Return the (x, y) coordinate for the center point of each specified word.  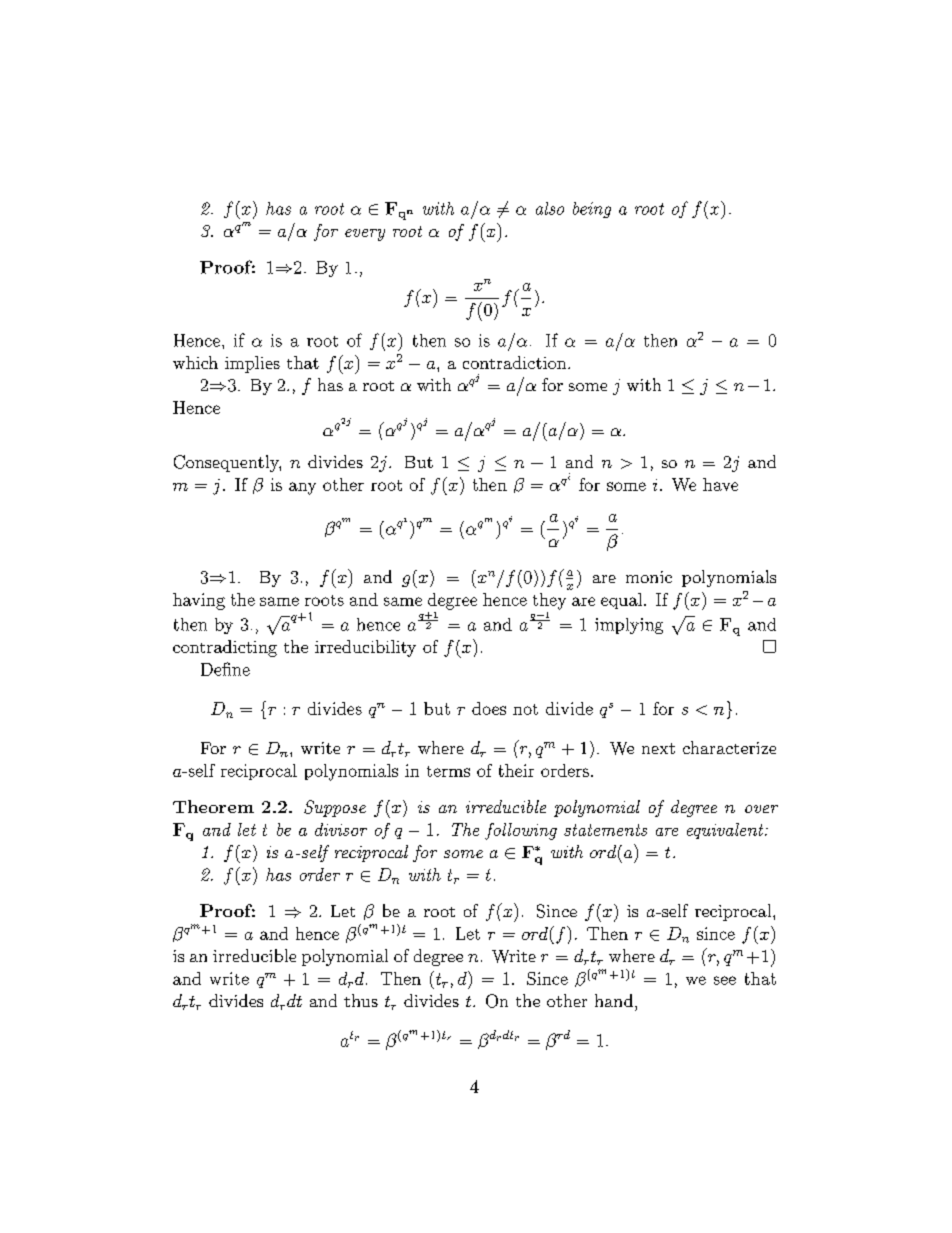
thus (361, 1000)
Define (225, 669)
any (302, 488)
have (720, 484)
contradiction (516, 362)
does (489, 708)
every (365, 235)
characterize (729, 747)
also (550, 208)
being (592, 210)
